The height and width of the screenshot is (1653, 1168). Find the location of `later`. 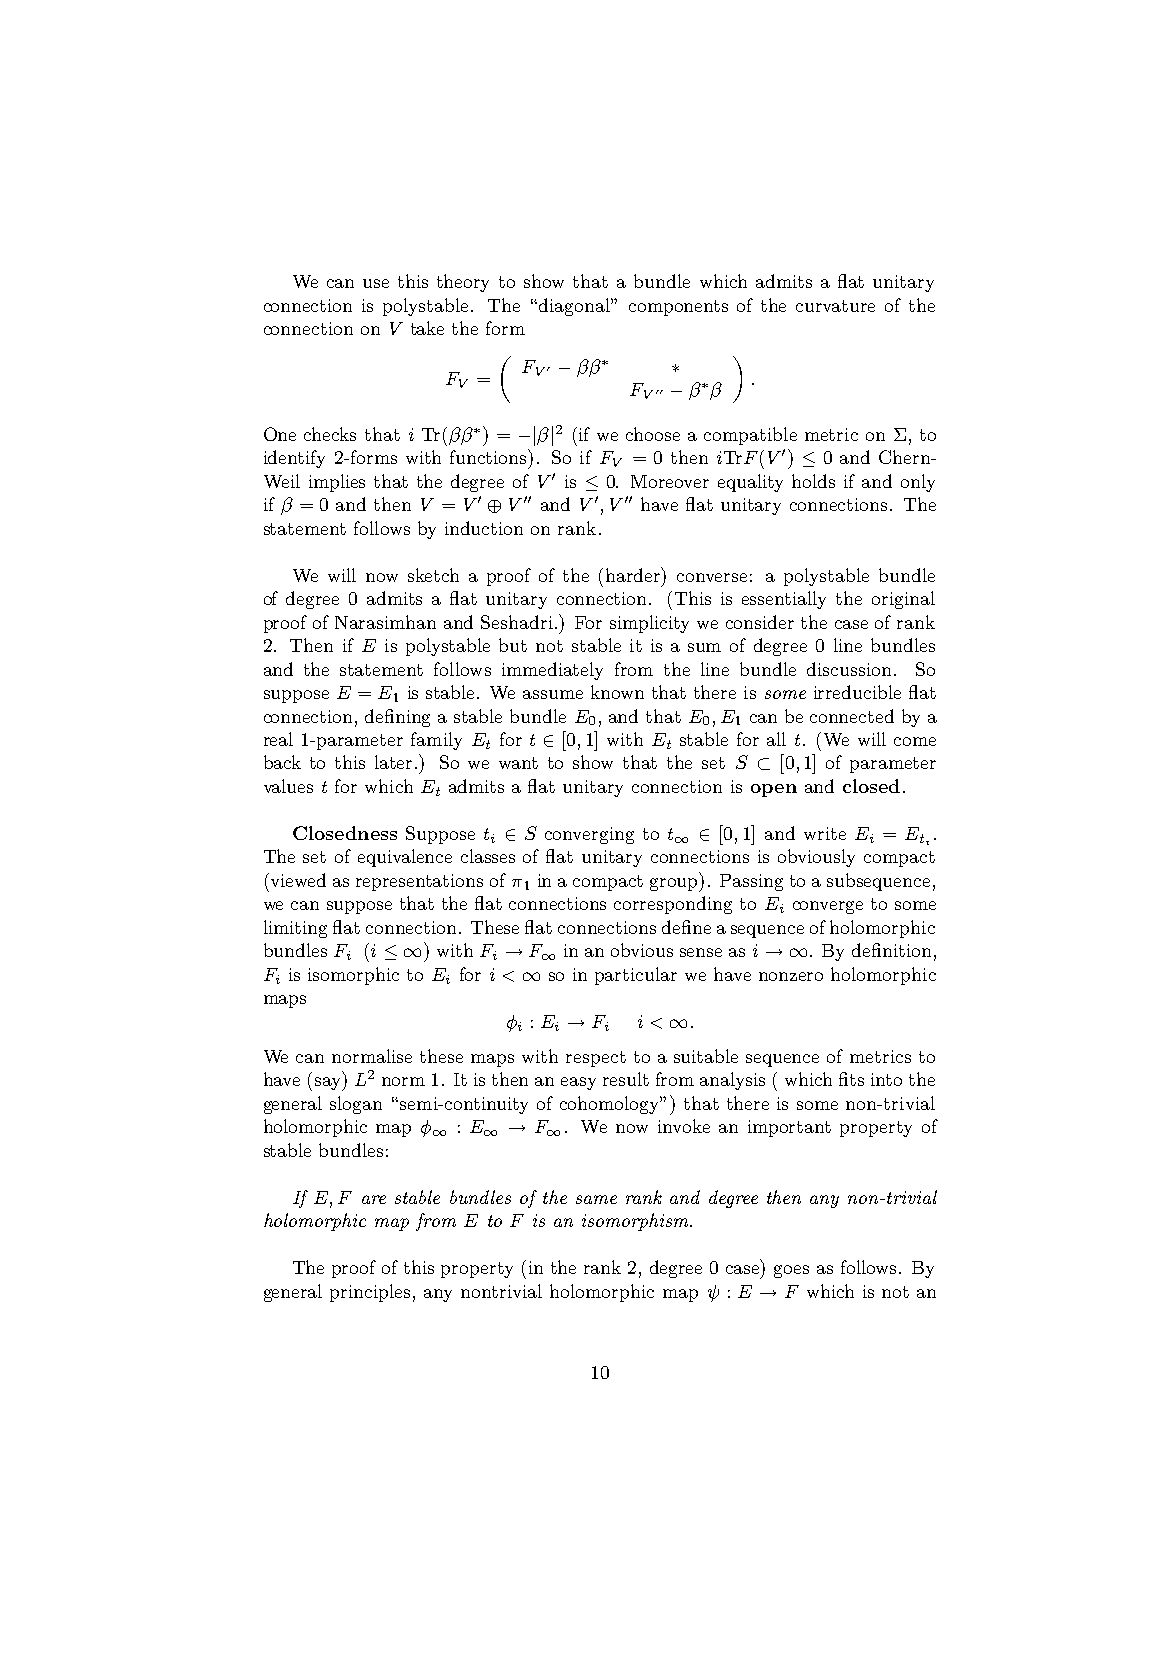

later is located at coordinates (395, 762).
